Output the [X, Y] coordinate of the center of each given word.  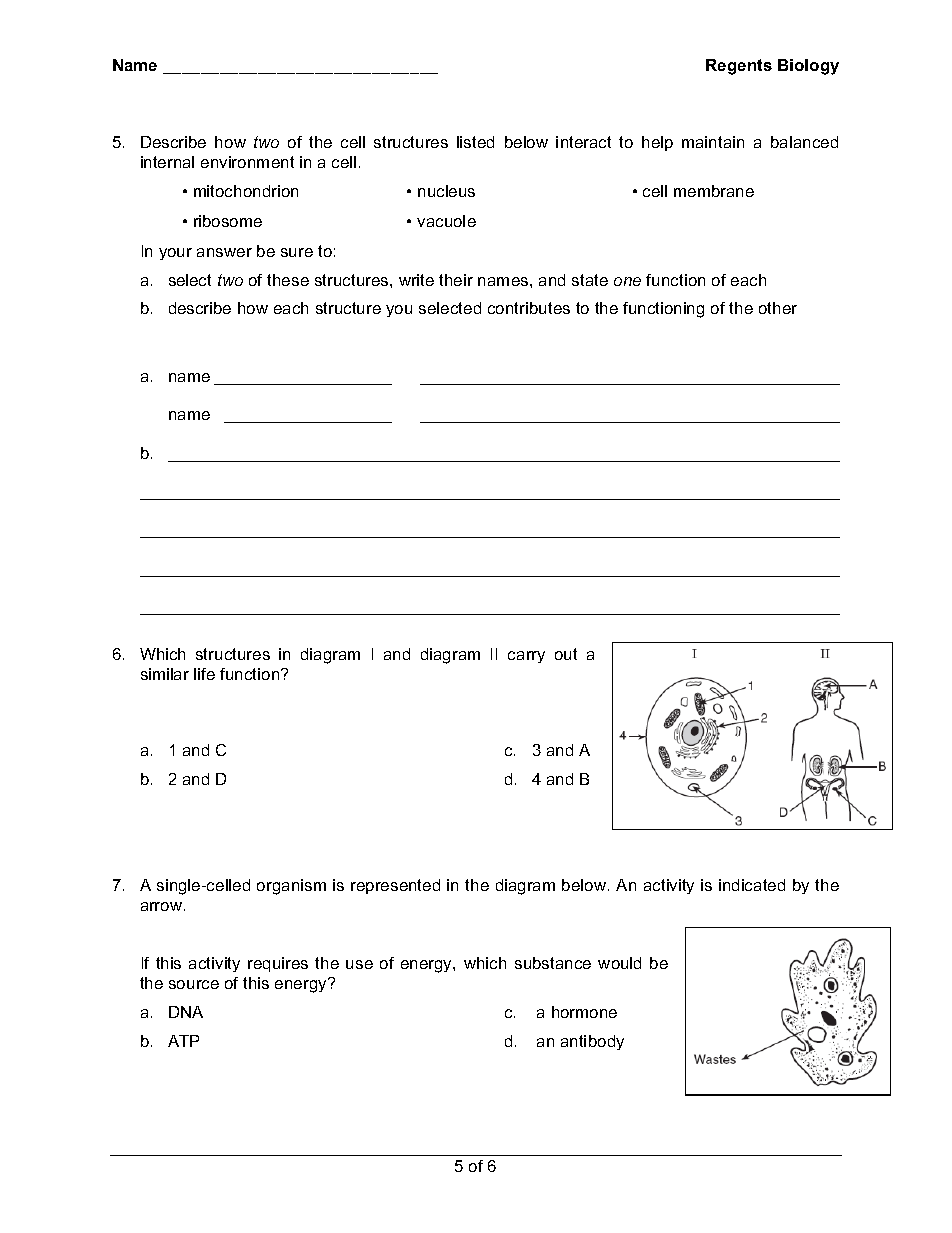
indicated [752, 885]
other [778, 308]
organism [291, 887]
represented [395, 886]
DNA [186, 1012]
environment [247, 162]
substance [553, 963]
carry [526, 657]
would [619, 963]
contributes [529, 308]
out [566, 654]
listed [475, 142]
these [288, 280]
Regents [739, 67]
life [204, 674]
